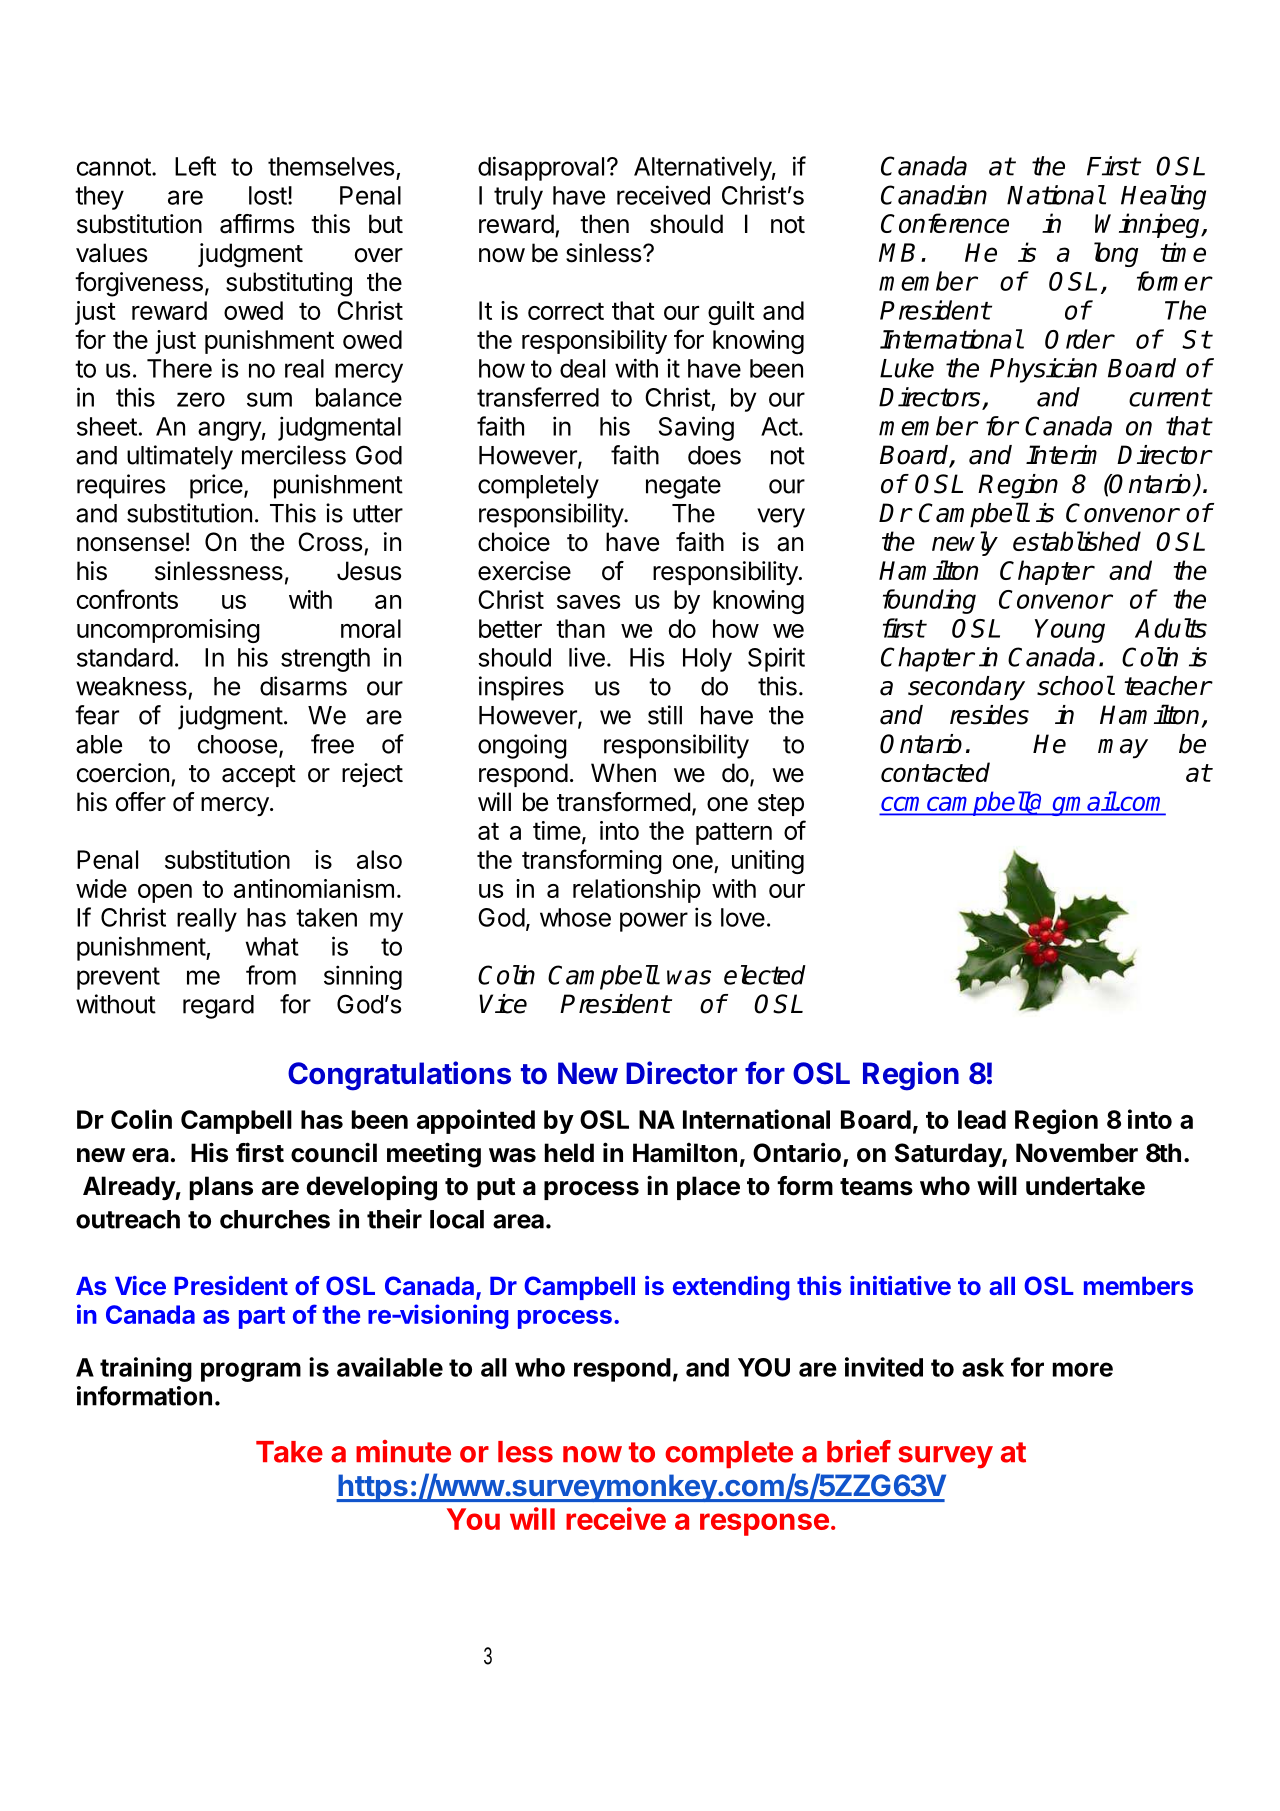 This screenshot has width=1280, height=1811. Describe the element at coordinates (982, 1119) in the screenshot. I see `lead` at that location.
